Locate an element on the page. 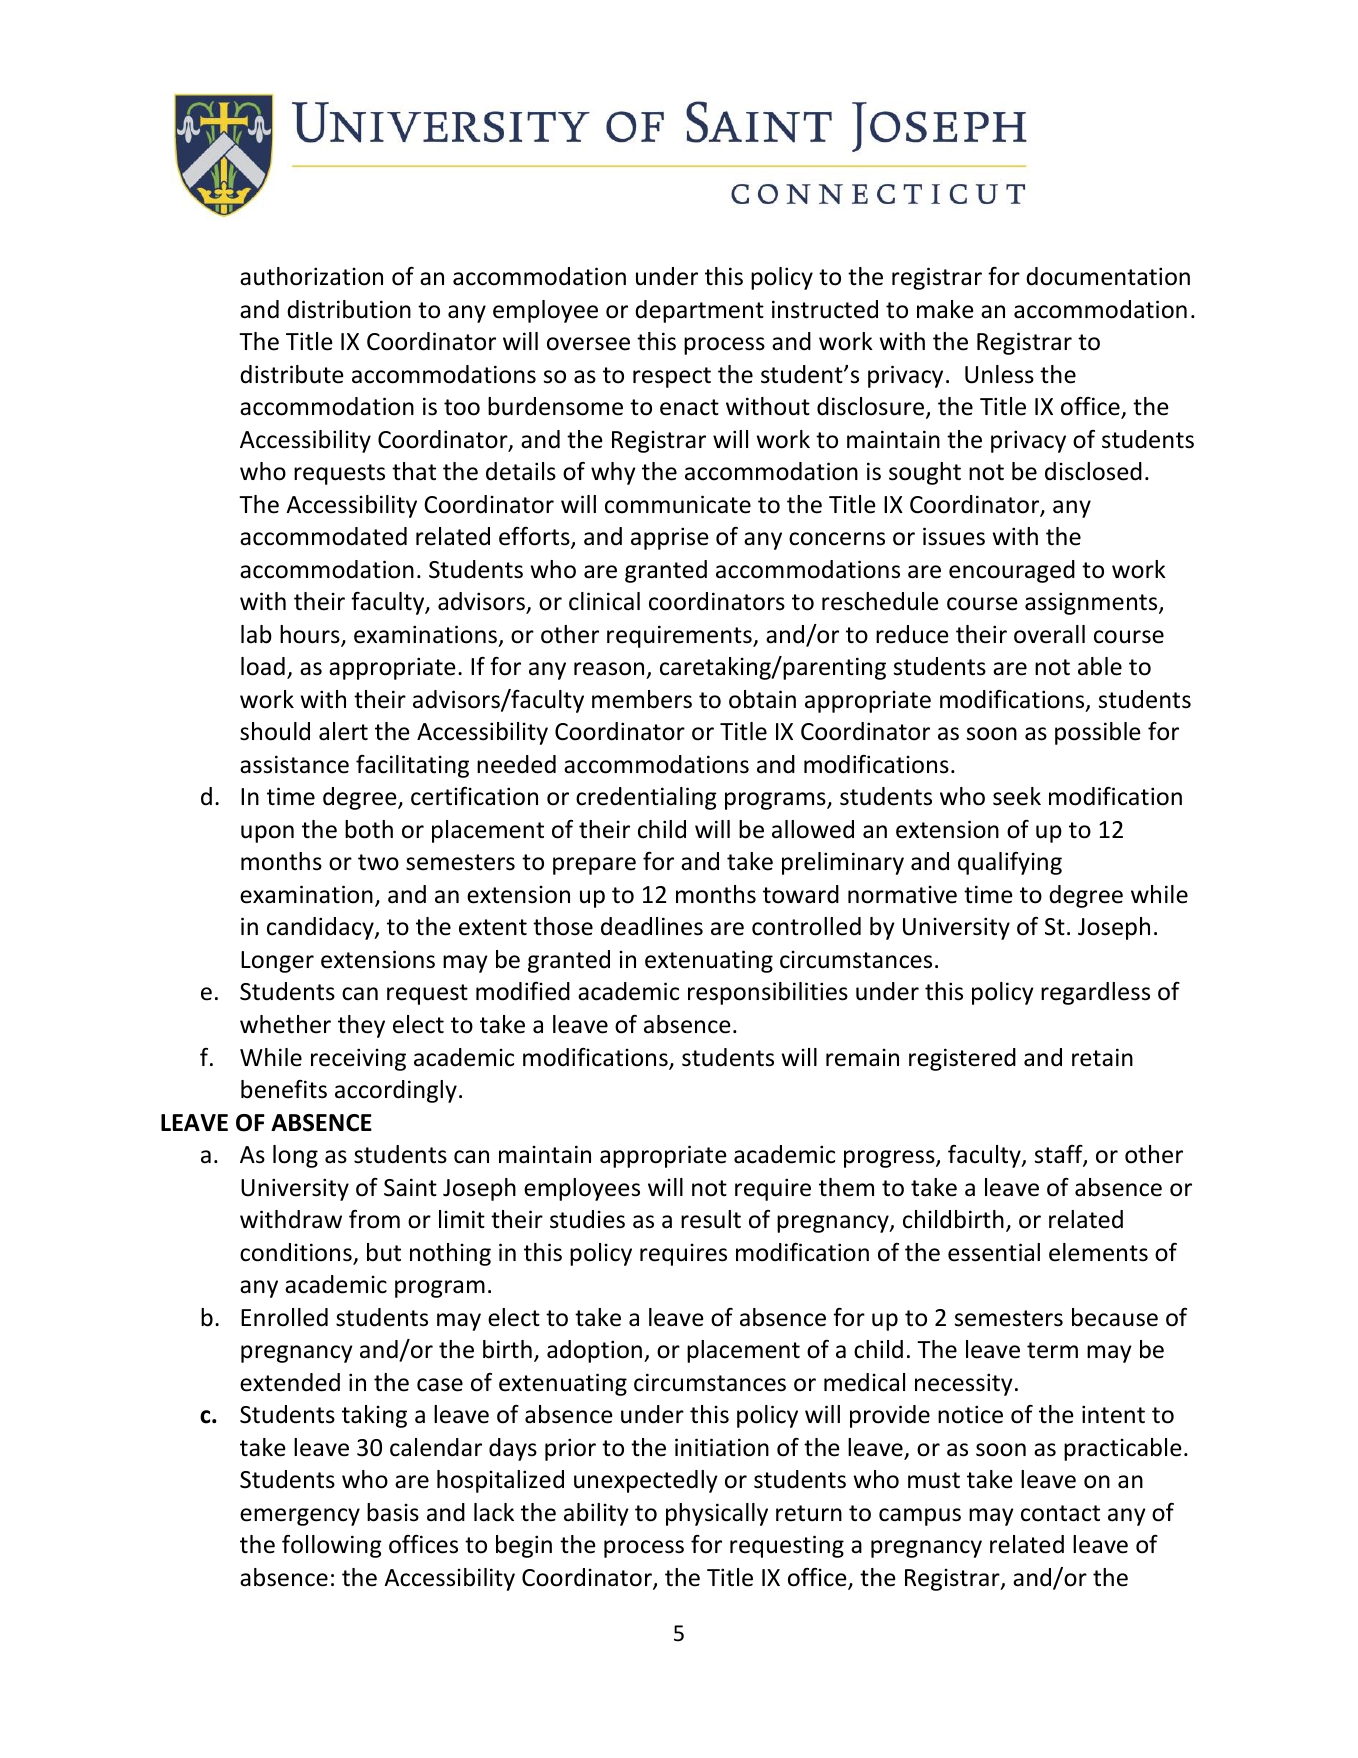  qualifying is located at coordinates (1010, 863).
